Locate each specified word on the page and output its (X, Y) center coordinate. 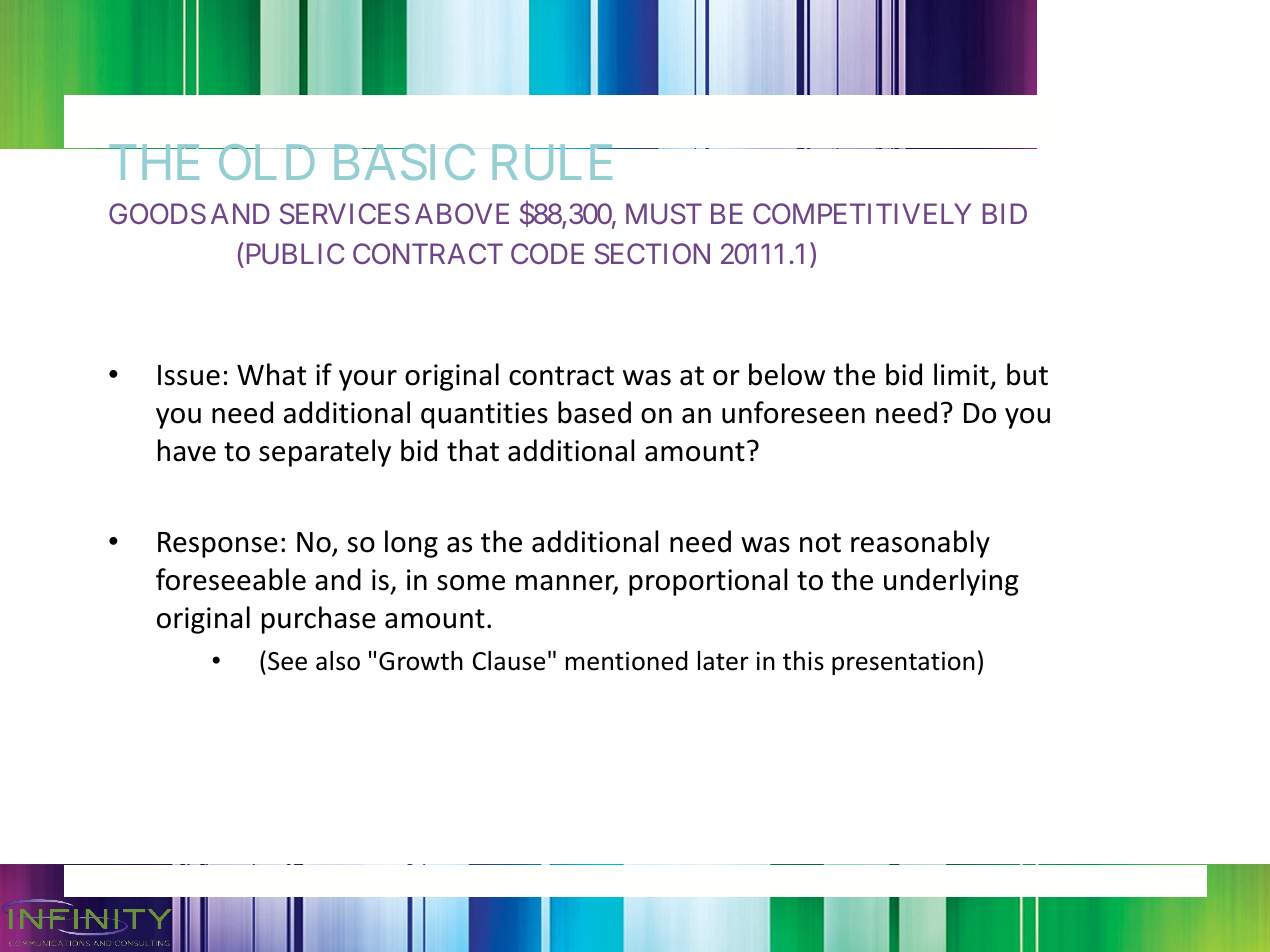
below (787, 374)
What (271, 374)
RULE (555, 163)
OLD (267, 162)
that (473, 450)
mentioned (627, 661)
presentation (903, 663)
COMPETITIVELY (862, 213)
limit (961, 374)
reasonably (920, 544)
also (338, 661)
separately (325, 453)
